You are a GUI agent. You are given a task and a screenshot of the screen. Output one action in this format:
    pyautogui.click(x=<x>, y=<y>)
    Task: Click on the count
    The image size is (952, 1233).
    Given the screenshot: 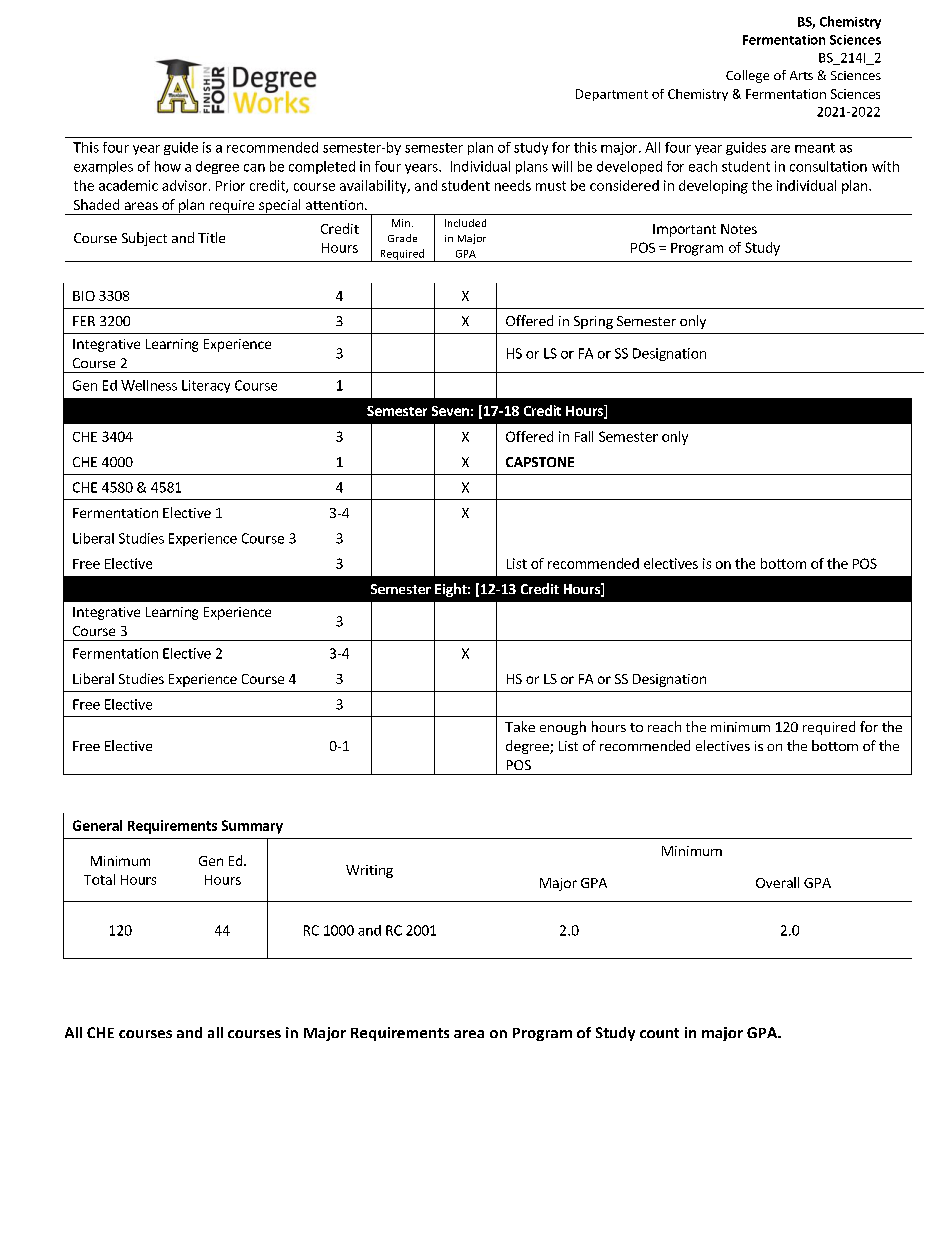 What is the action you would take?
    pyautogui.click(x=659, y=1033)
